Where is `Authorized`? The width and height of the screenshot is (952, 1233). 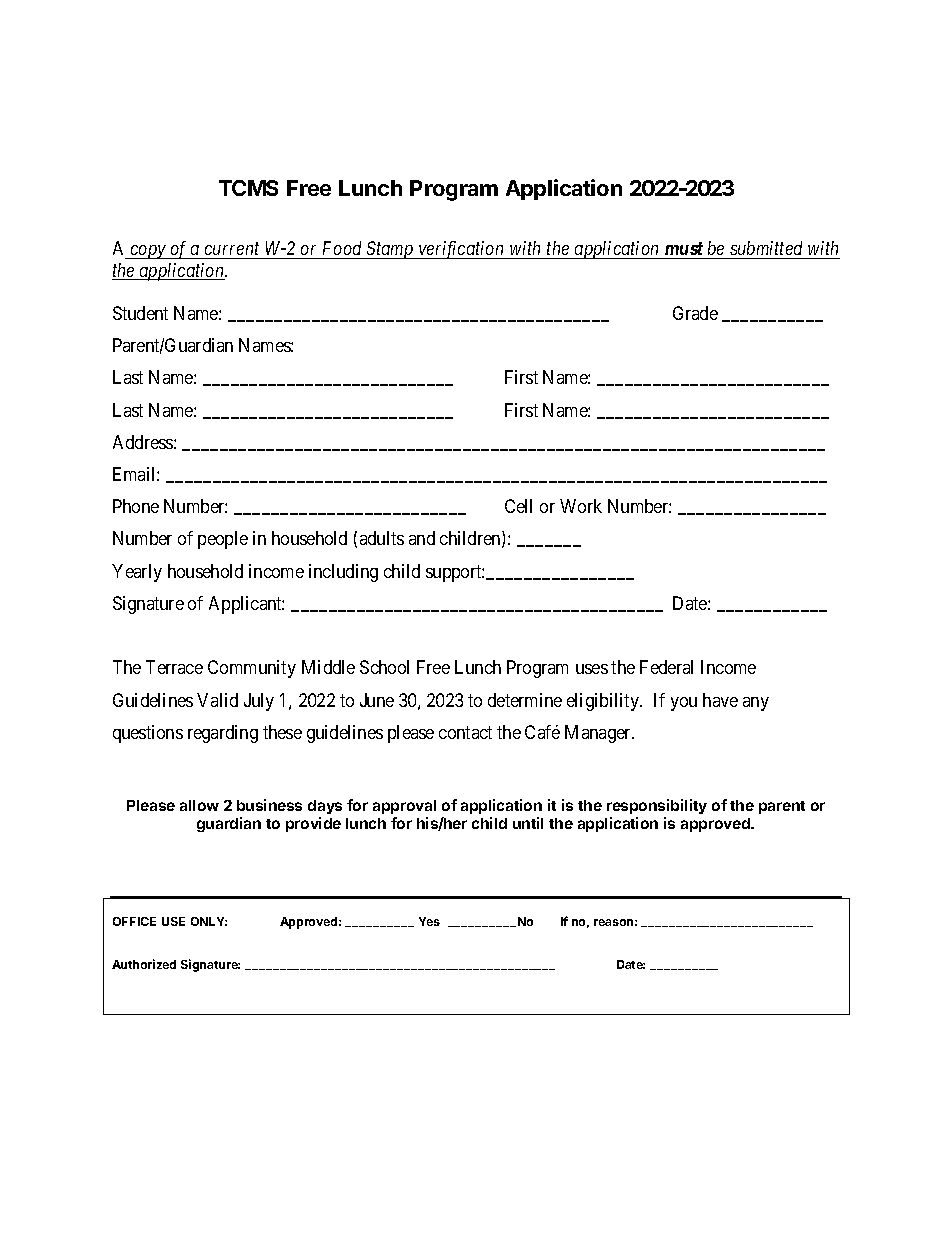 Authorized is located at coordinates (144, 964).
